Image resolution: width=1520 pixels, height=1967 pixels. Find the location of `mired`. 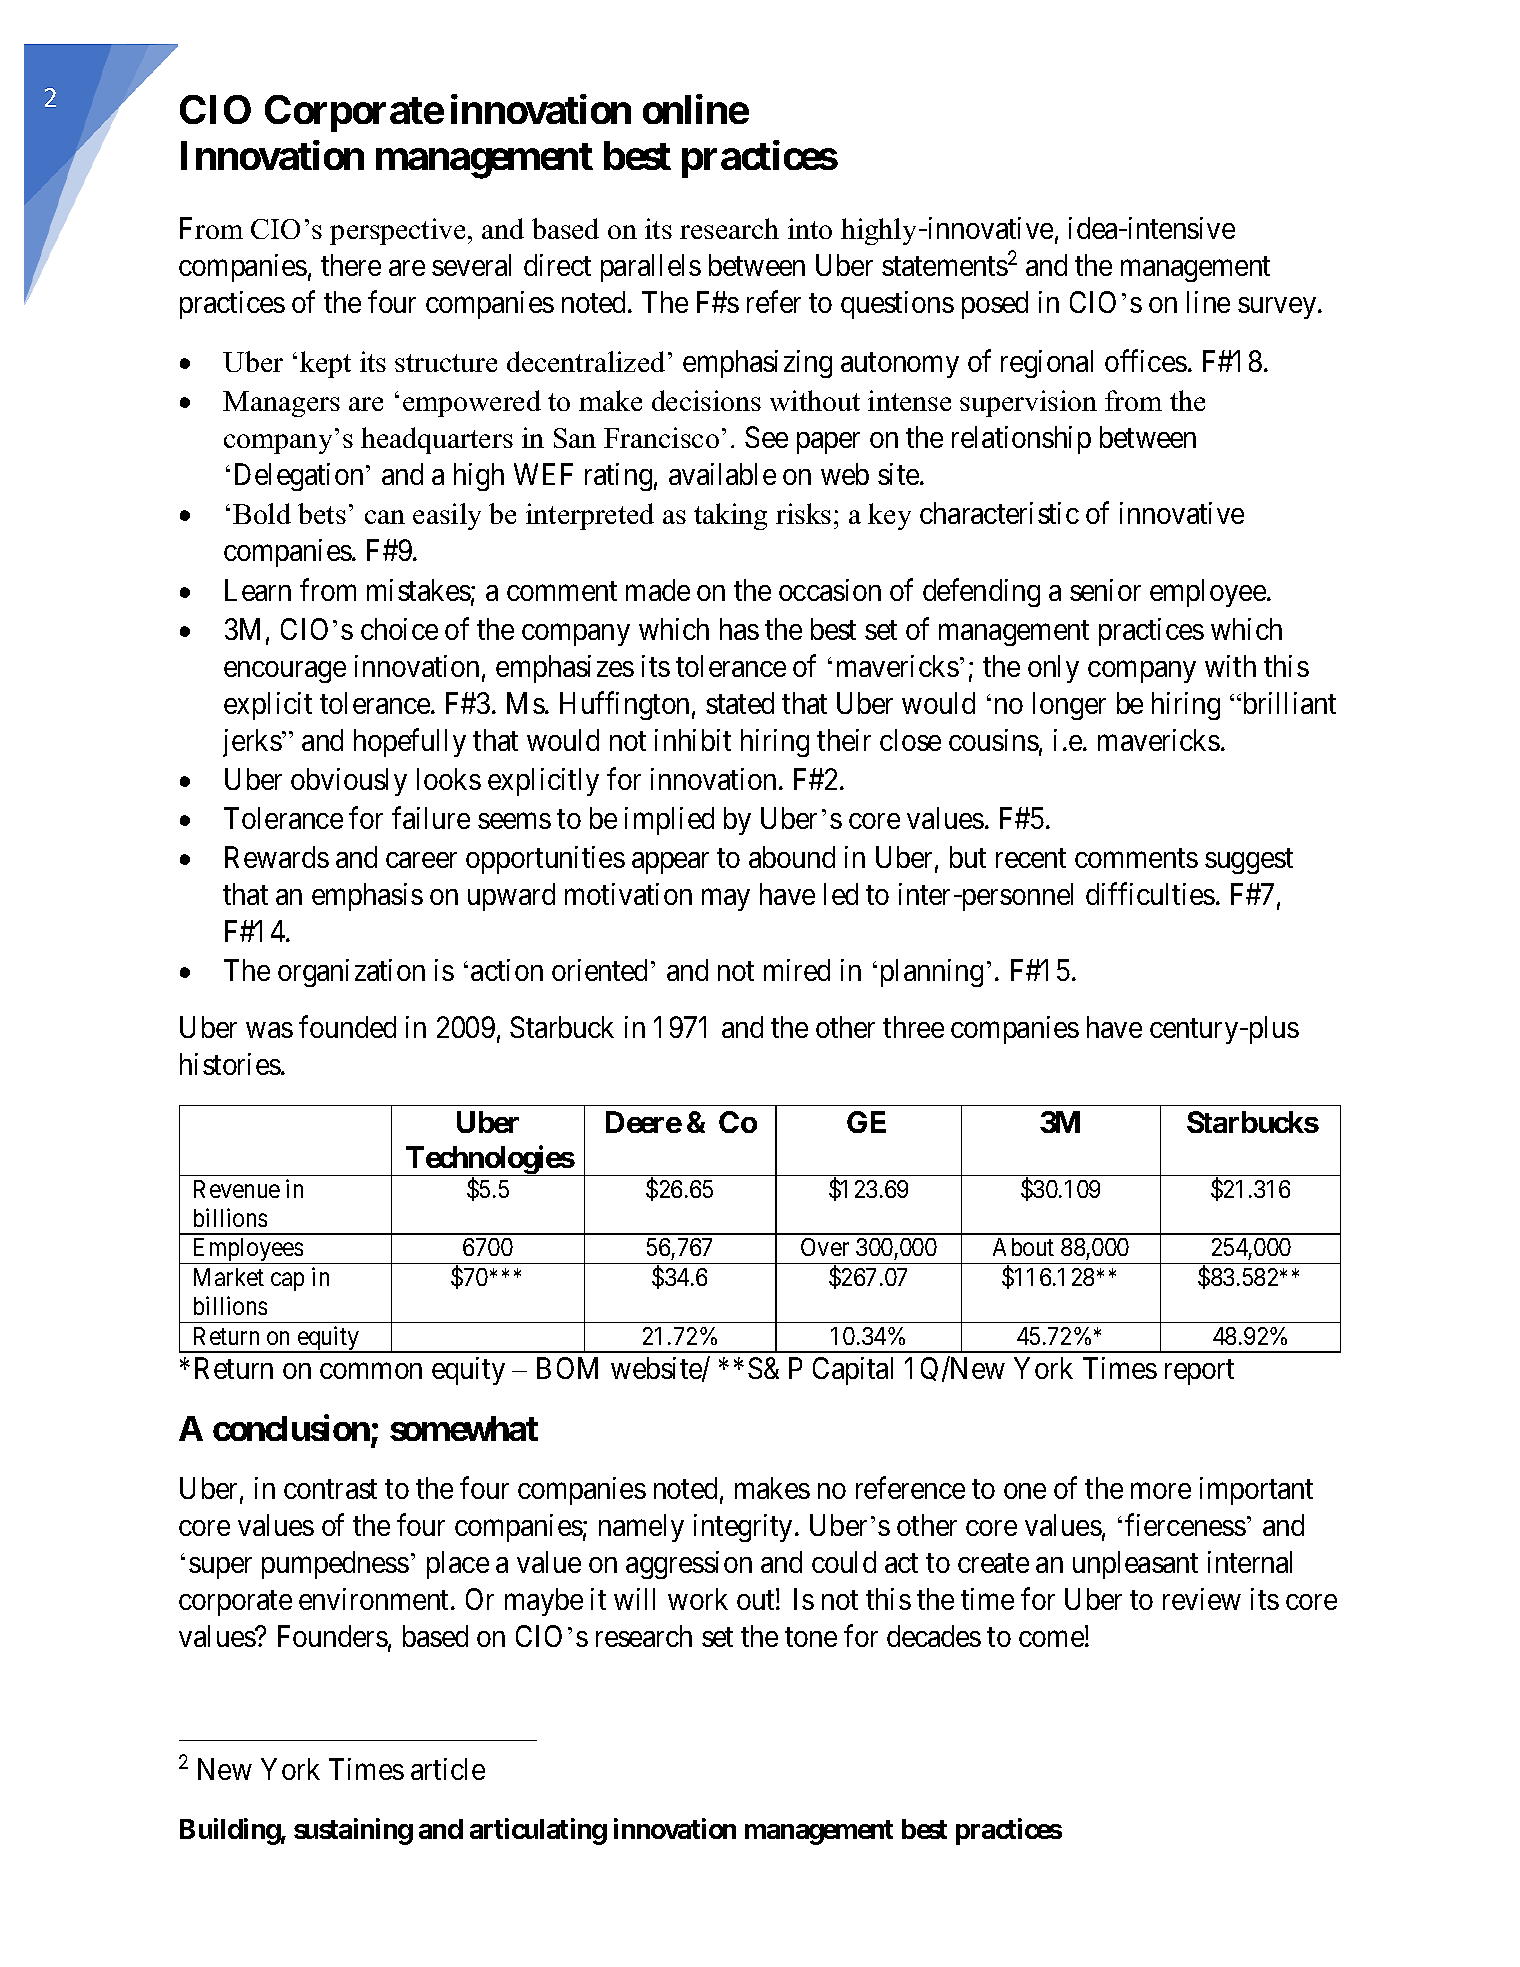

mired is located at coordinates (797, 970).
